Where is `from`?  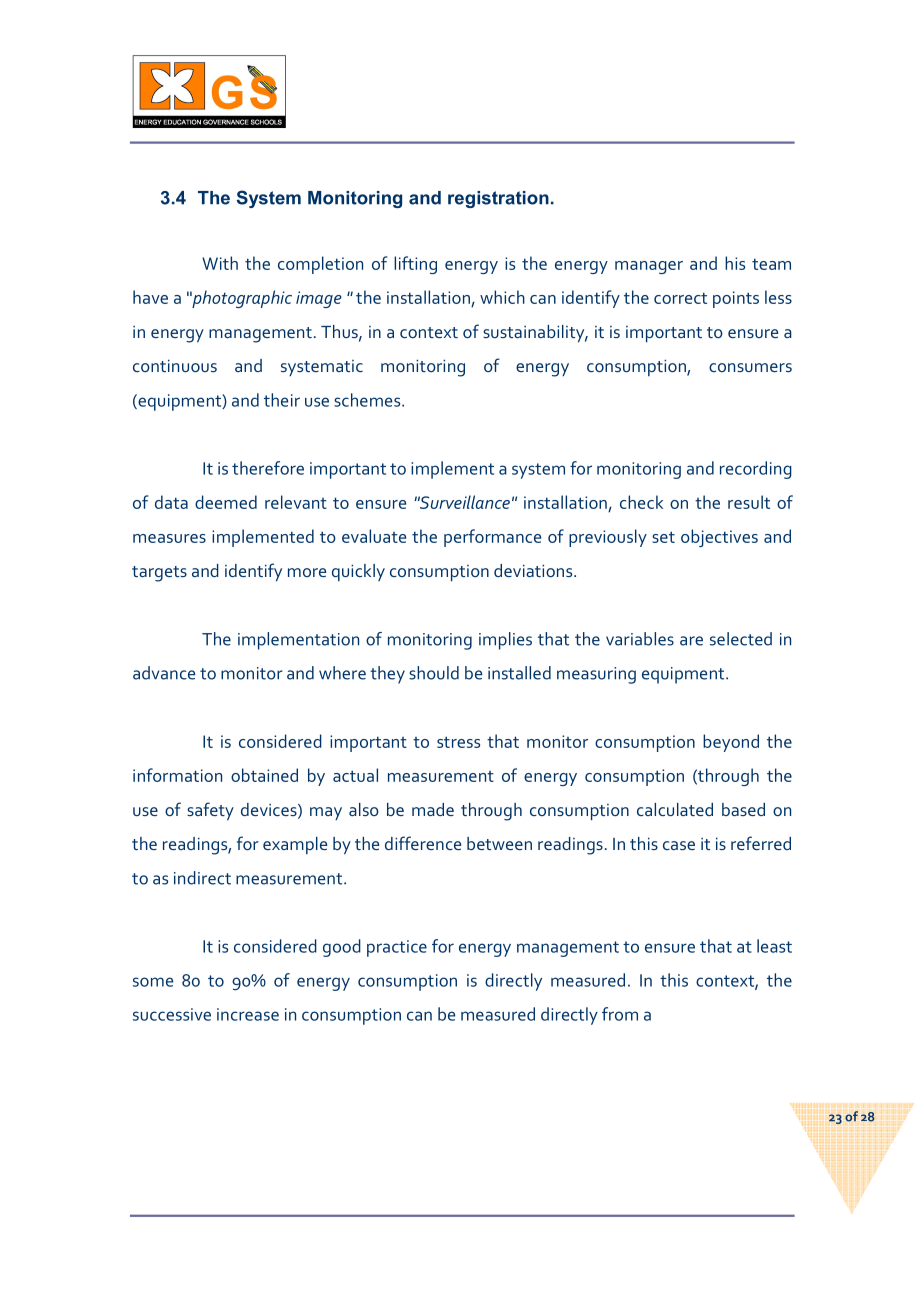
from is located at coordinates (620, 1014).
